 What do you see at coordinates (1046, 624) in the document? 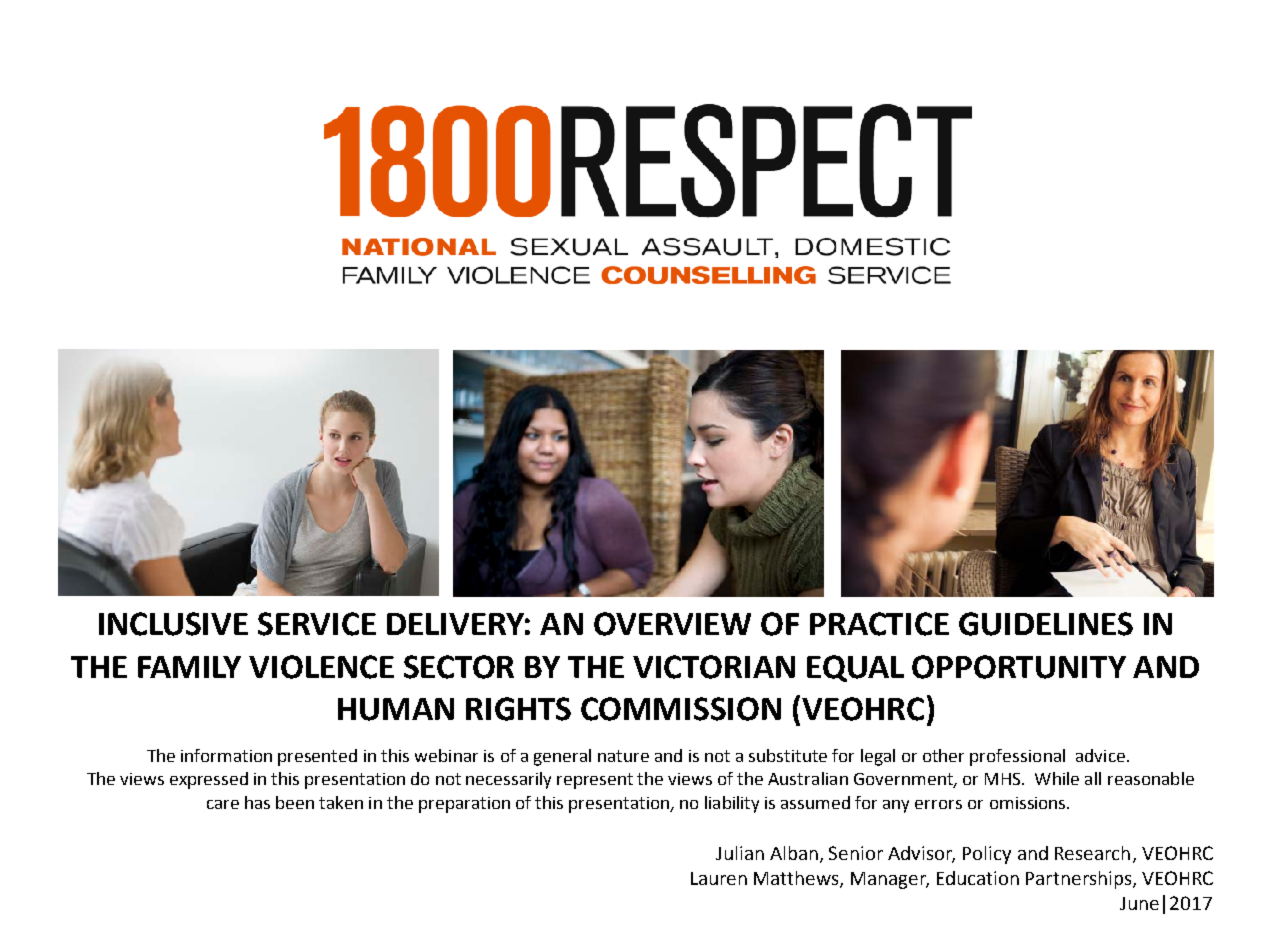
I see `GUIDELINES` at bounding box center [1046, 624].
